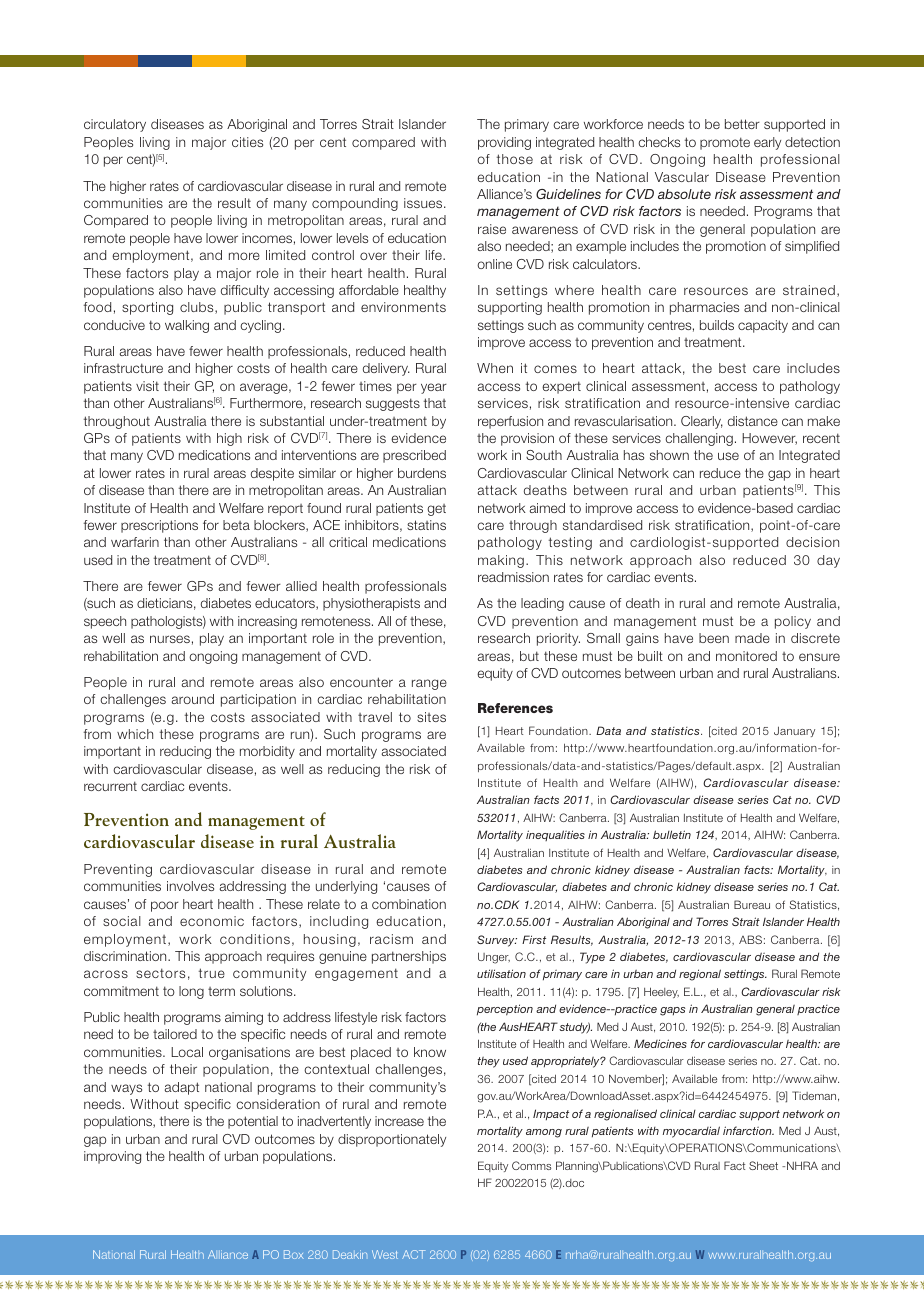 The image size is (924, 1308). I want to click on Bureau, so click(752, 904).
